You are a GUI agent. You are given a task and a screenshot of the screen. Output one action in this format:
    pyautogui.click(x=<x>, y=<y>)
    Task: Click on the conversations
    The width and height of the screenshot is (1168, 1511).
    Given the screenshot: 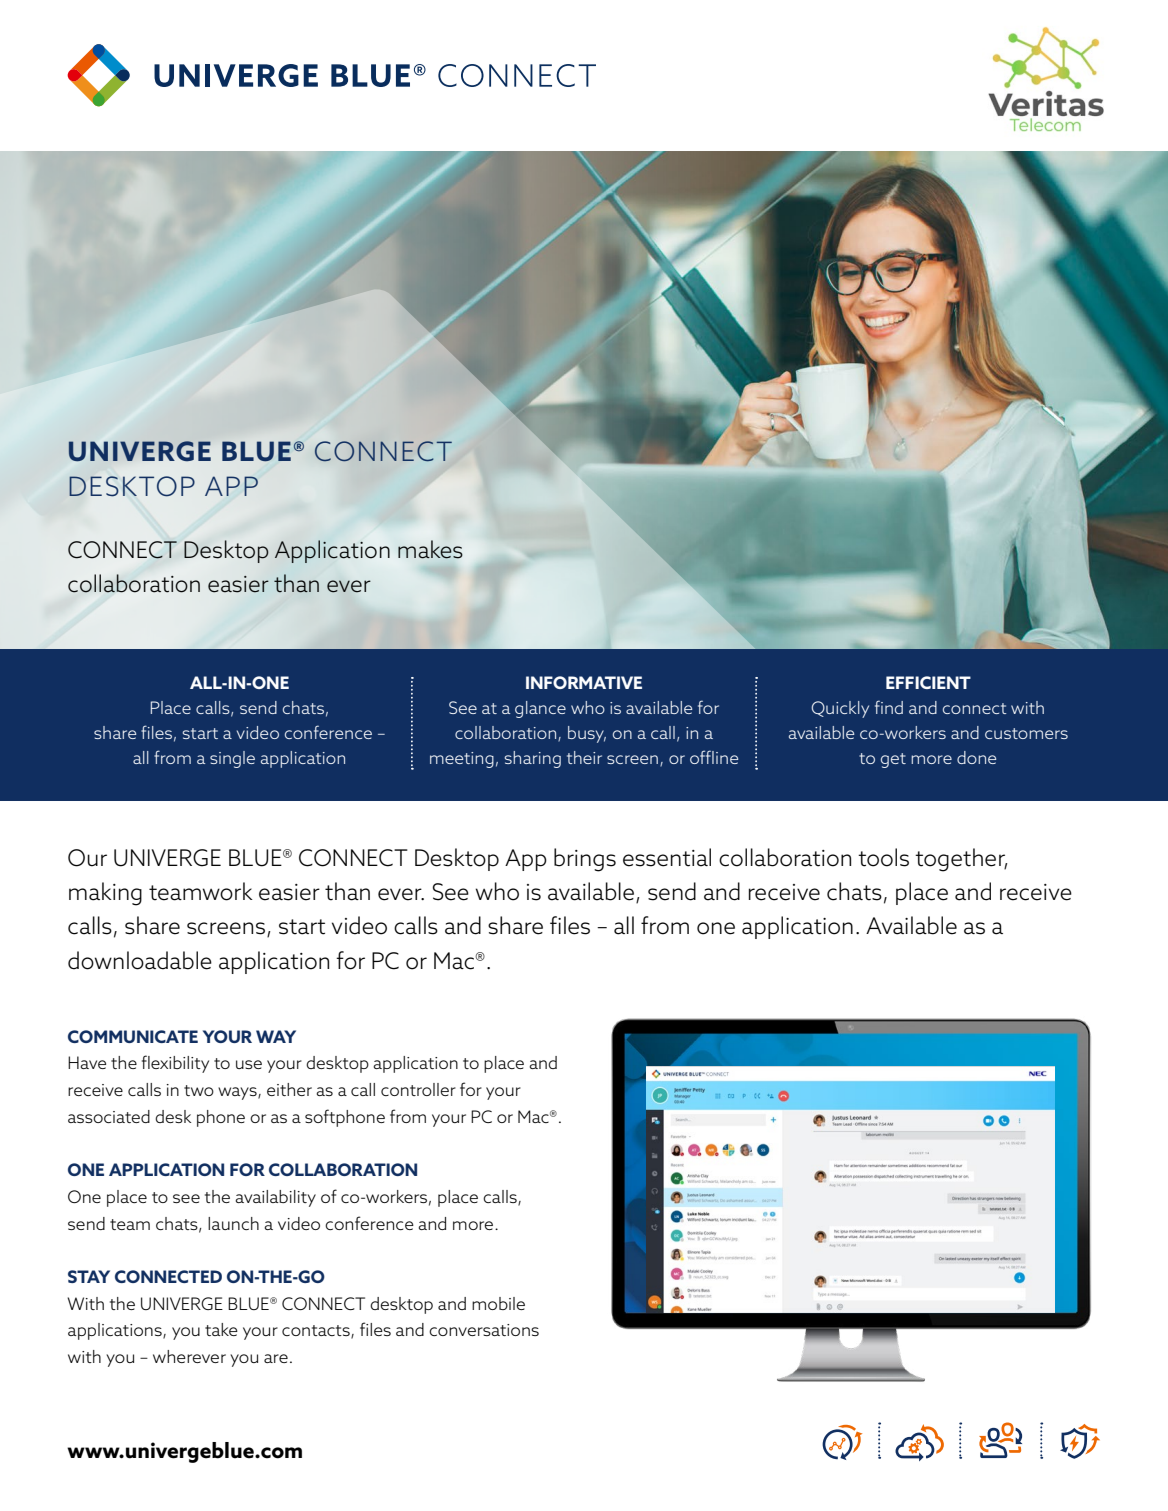 What is the action you would take?
    pyautogui.click(x=484, y=1330)
